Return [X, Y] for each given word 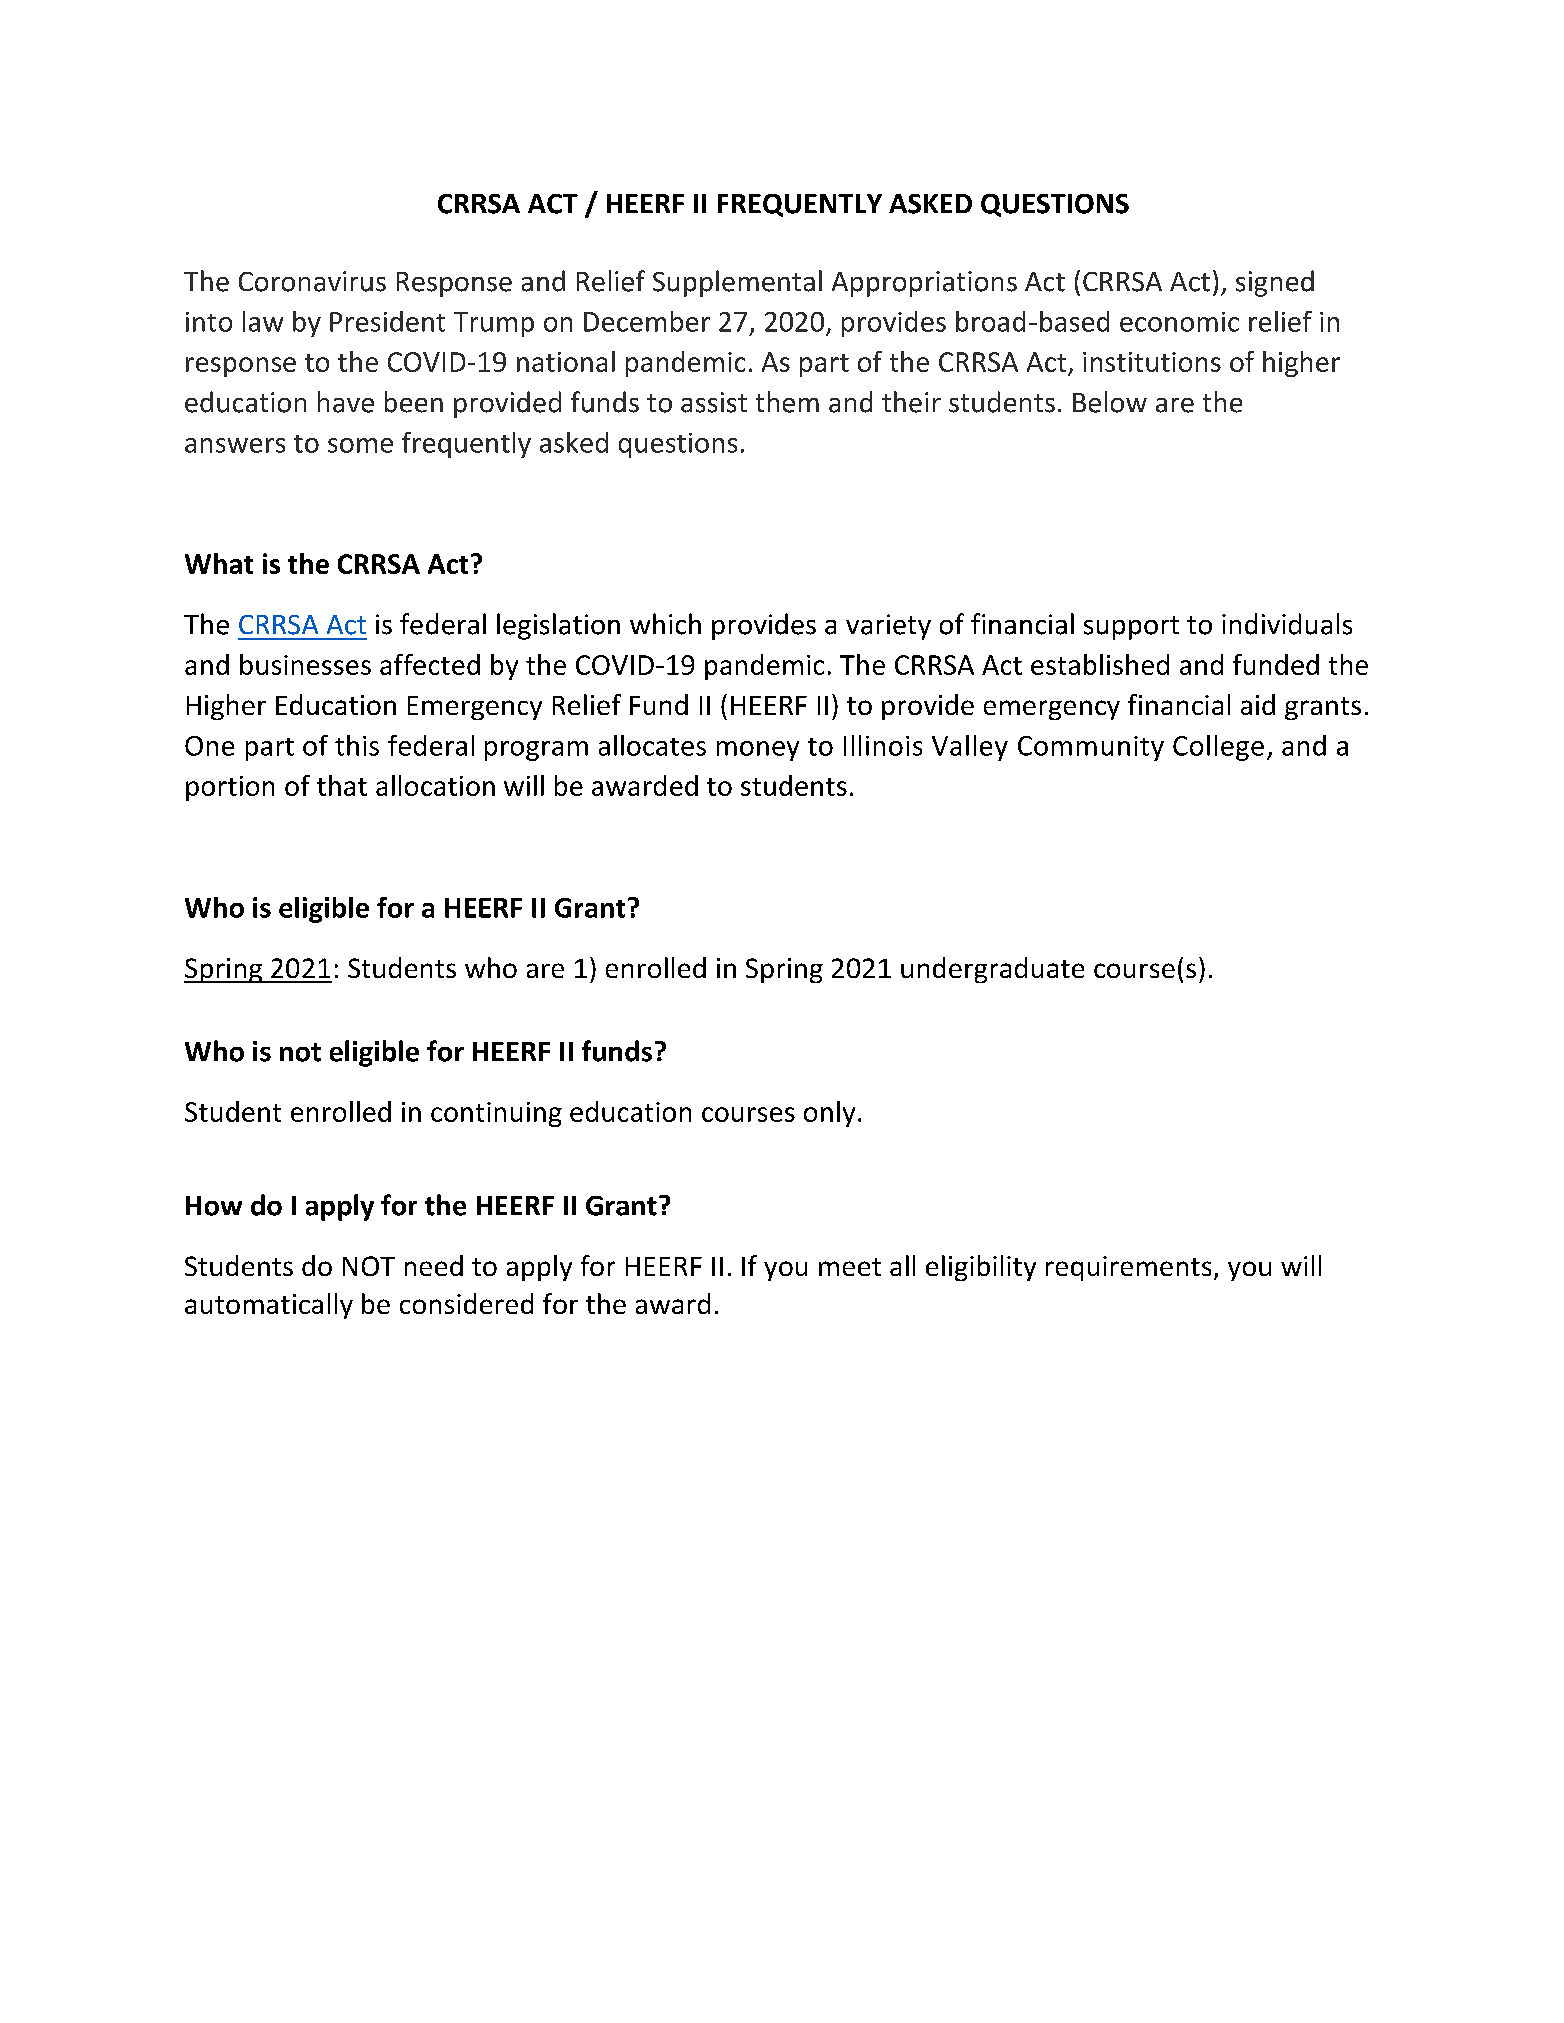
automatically [269, 1306]
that [342, 785]
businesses [305, 664]
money [758, 751]
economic [1179, 322]
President [387, 321]
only [829, 1114]
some [360, 445]
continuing [496, 1114]
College [1218, 748]
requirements [1128, 1268]
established [1100, 664]
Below [1110, 402]
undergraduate [992, 970]
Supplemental [737, 283]
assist [714, 402]
